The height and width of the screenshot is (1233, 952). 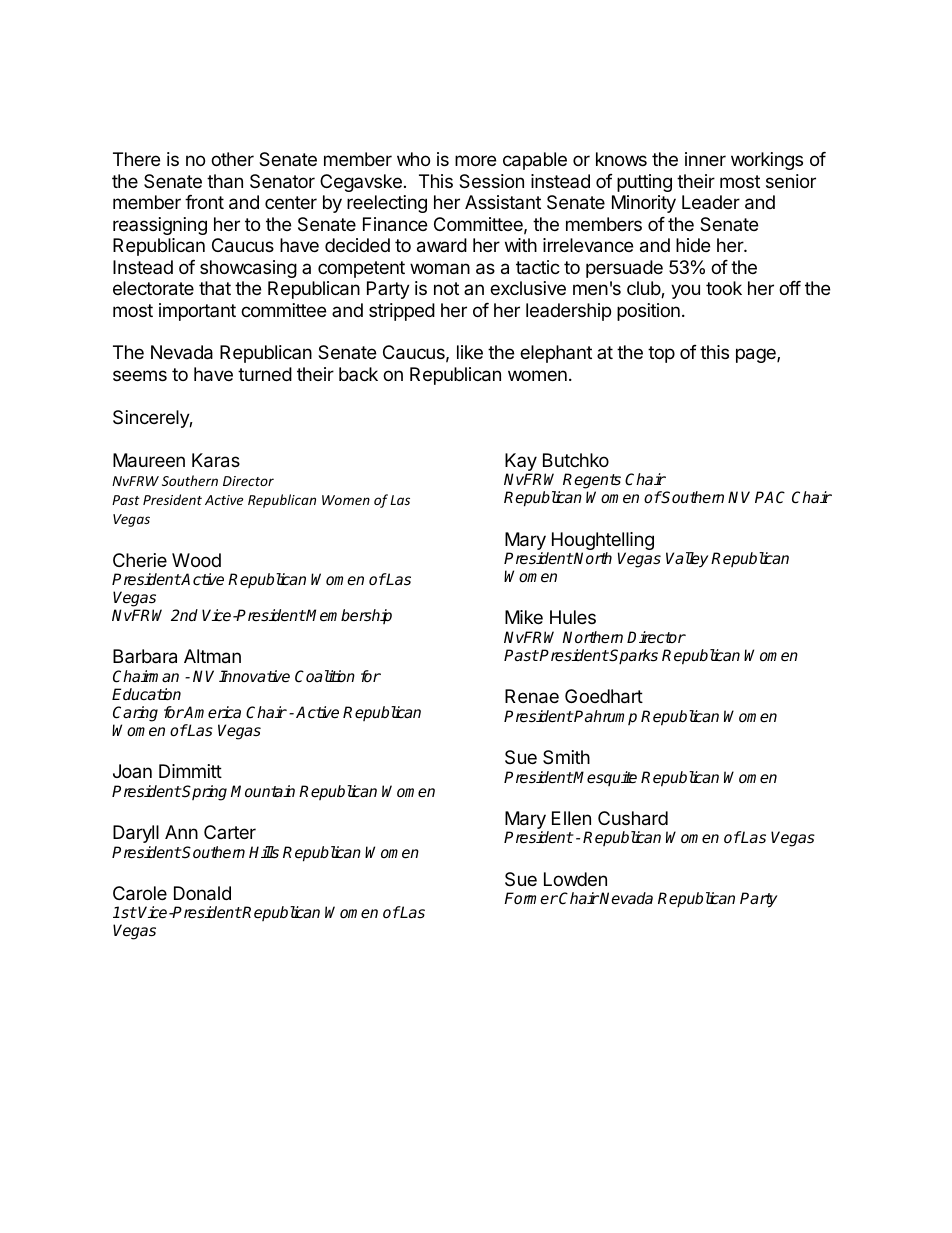 What do you see at coordinates (770, 497) in the screenshot?
I see `PAC` at bounding box center [770, 497].
